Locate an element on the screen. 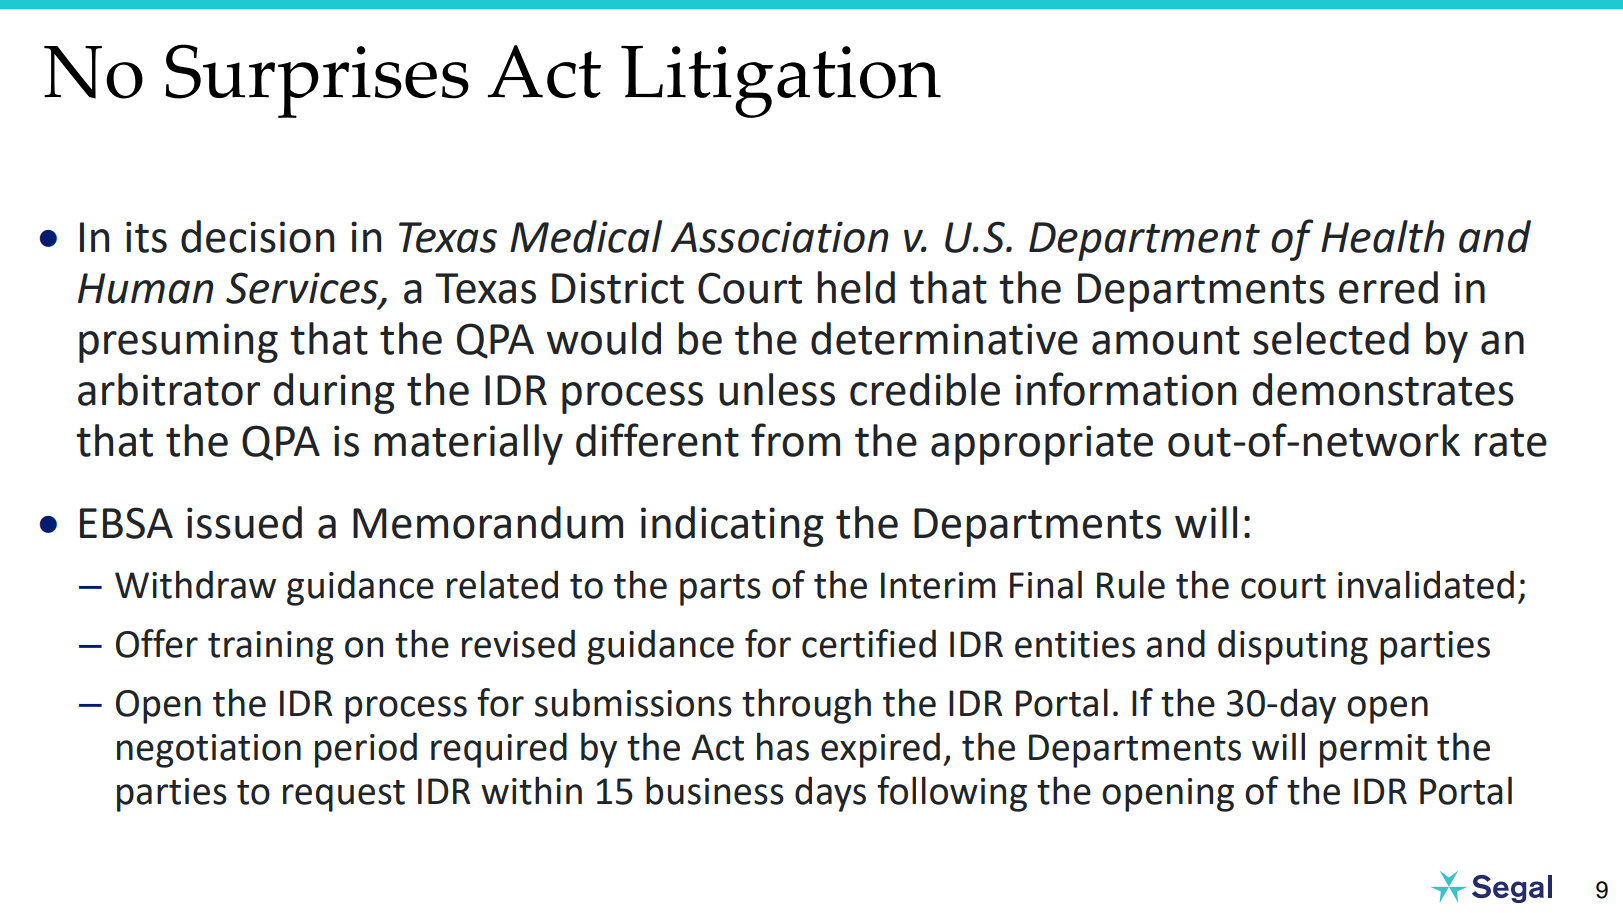 Image resolution: width=1623 pixels, height=913 pixels. from is located at coordinates (795, 440).
